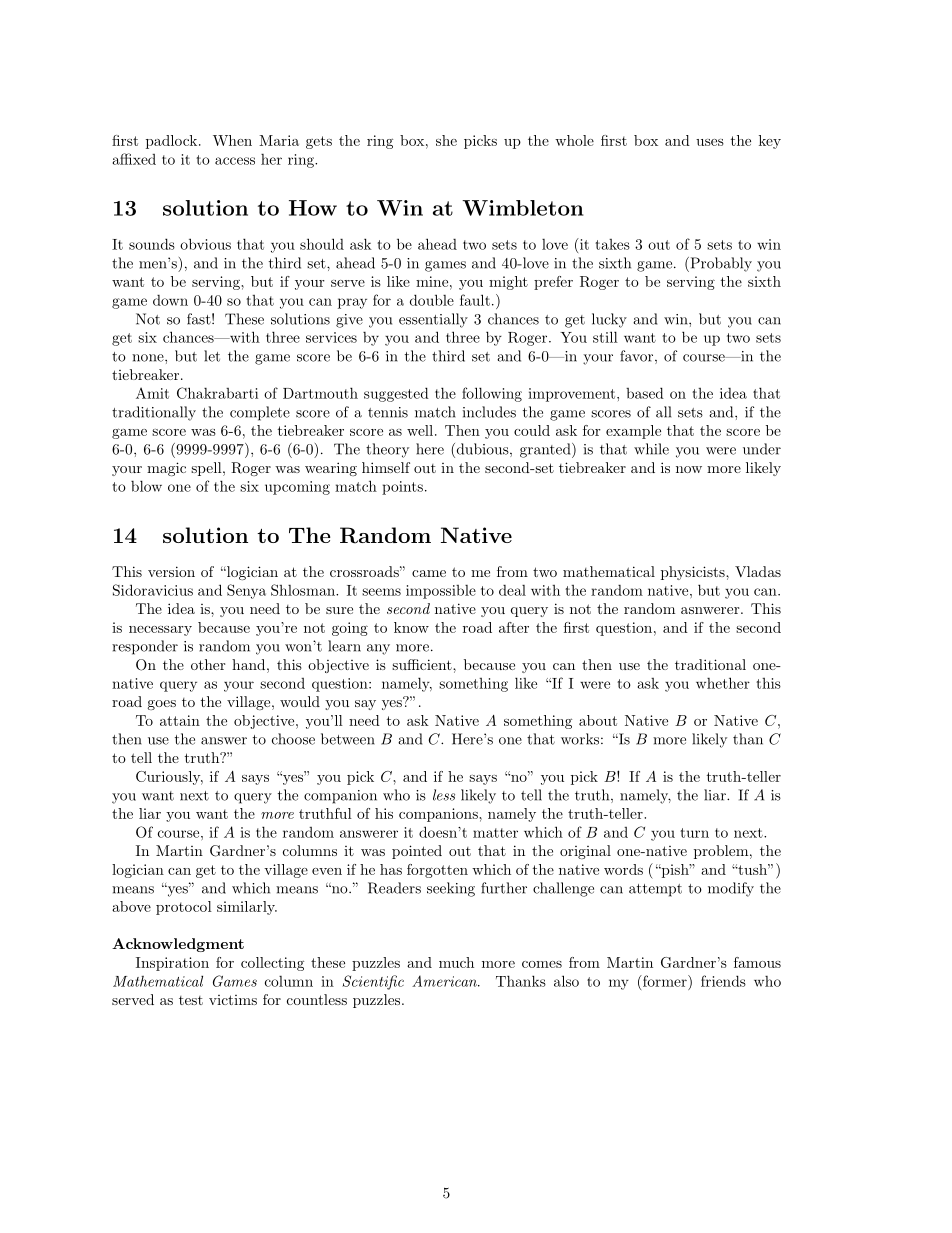 The height and width of the image is (1233, 952). Describe the element at coordinates (429, 573) in the image. I see `came` at that location.
